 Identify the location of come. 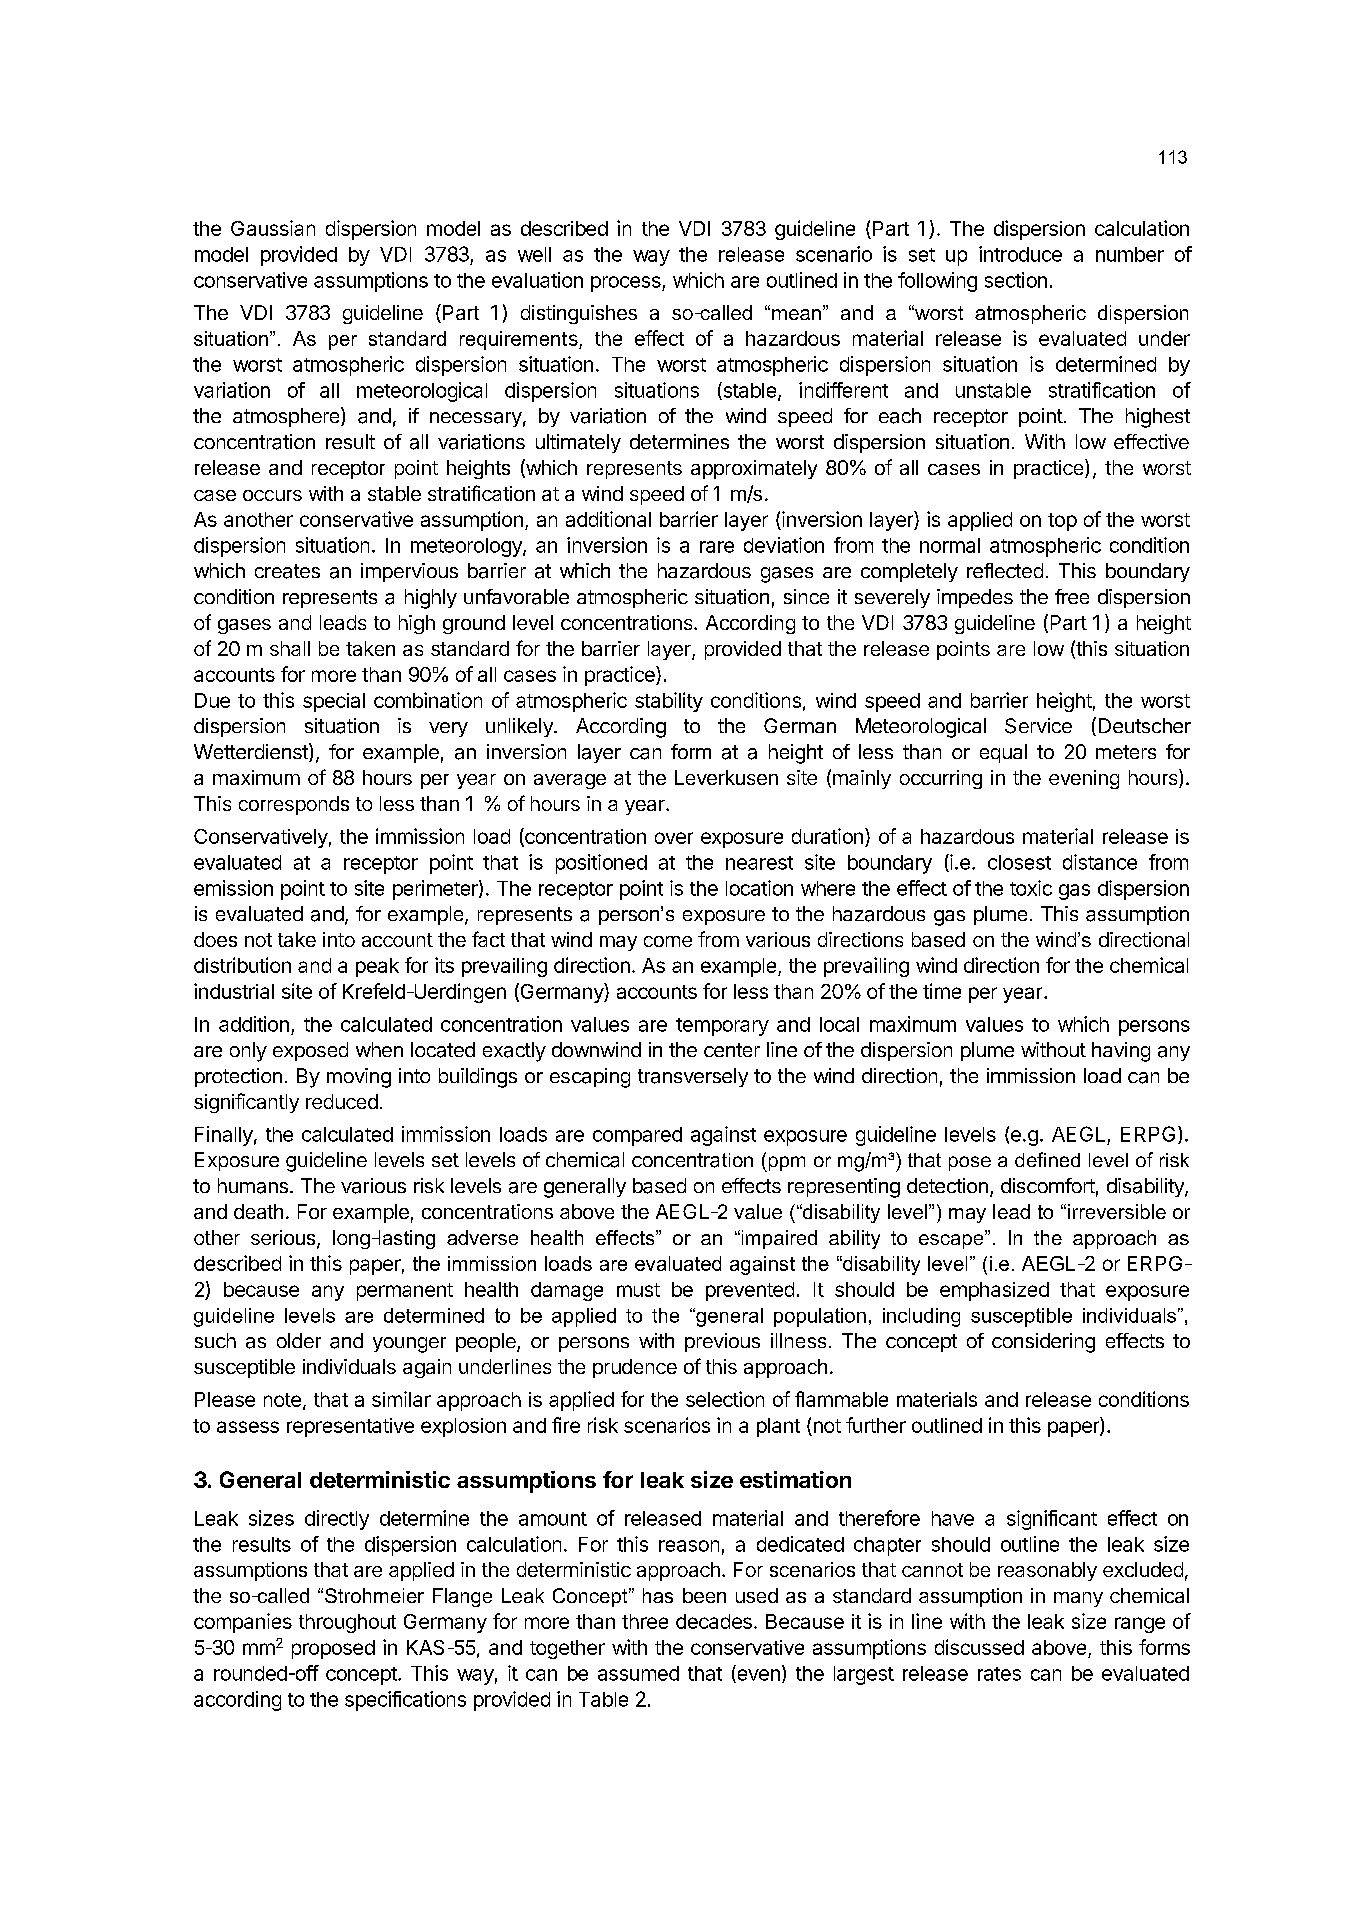
(668, 941).
